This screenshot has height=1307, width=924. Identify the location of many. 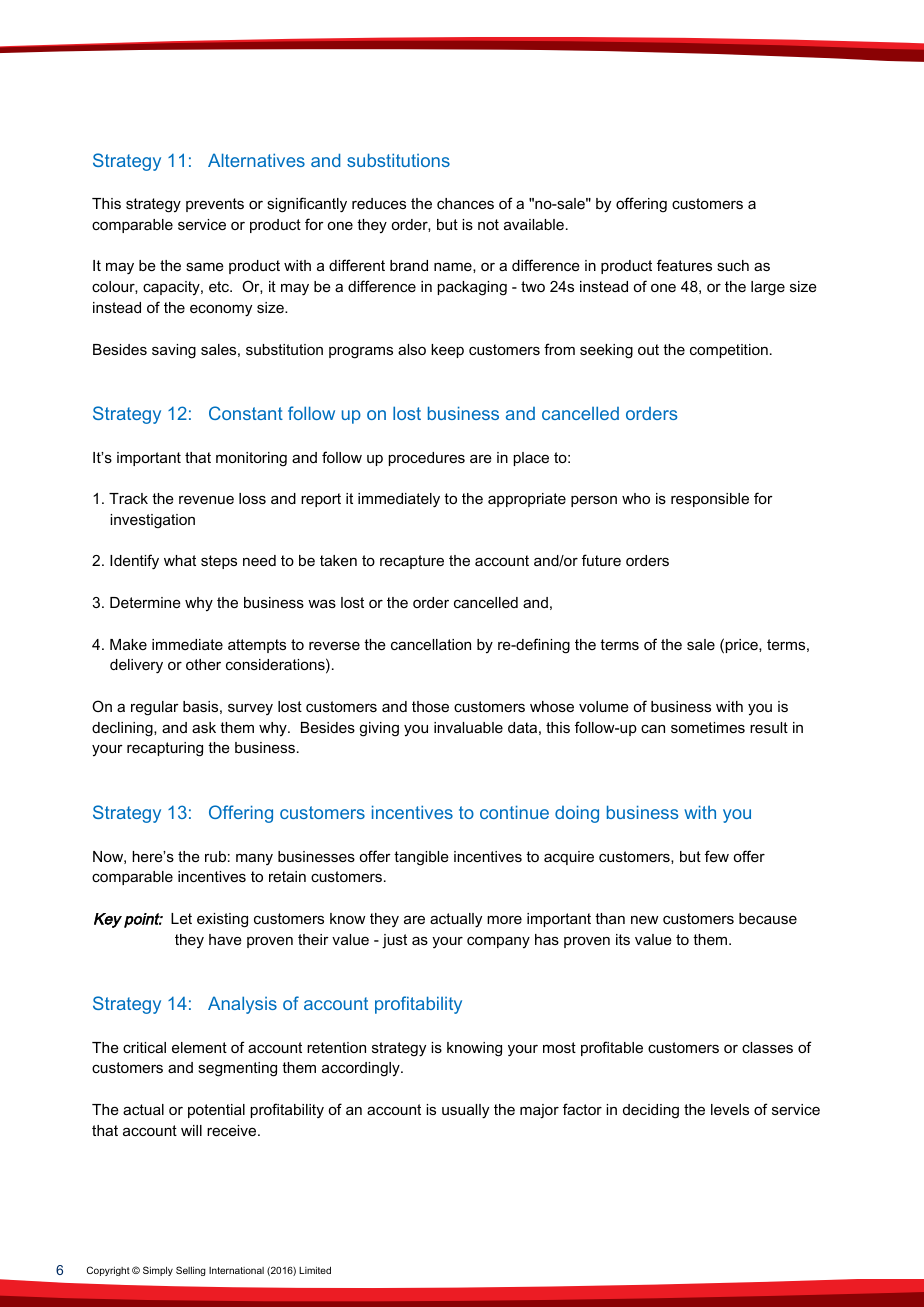
(254, 859).
